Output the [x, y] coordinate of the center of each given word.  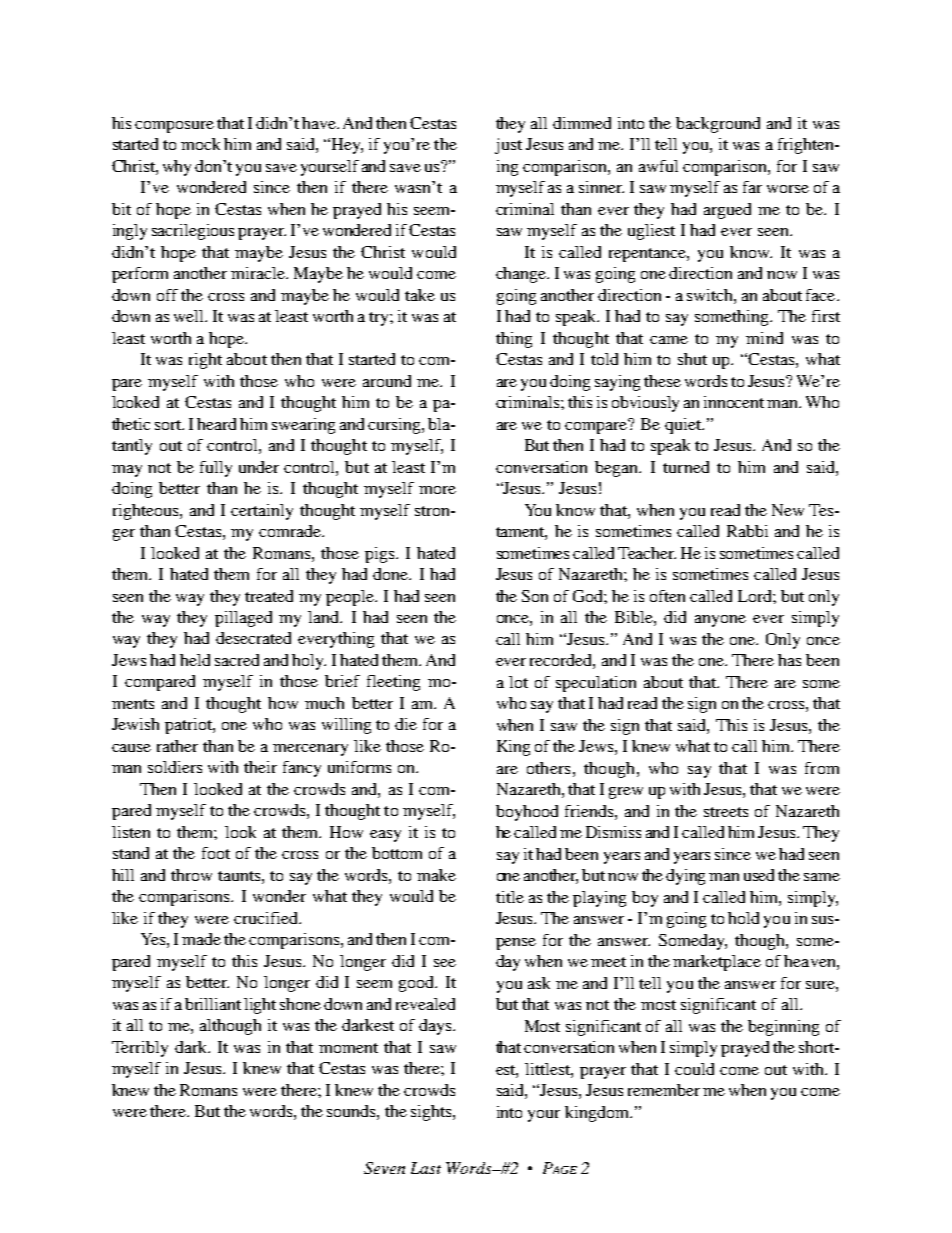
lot [518, 682]
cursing [395, 426]
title [510, 897]
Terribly [140, 1049]
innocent [734, 402]
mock [200, 144]
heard [216, 424]
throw [191, 875]
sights [432, 1113]
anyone [720, 621]
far [752, 187]
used [759, 875]
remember [664, 1090]
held [195, 660]
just [508, 146]
